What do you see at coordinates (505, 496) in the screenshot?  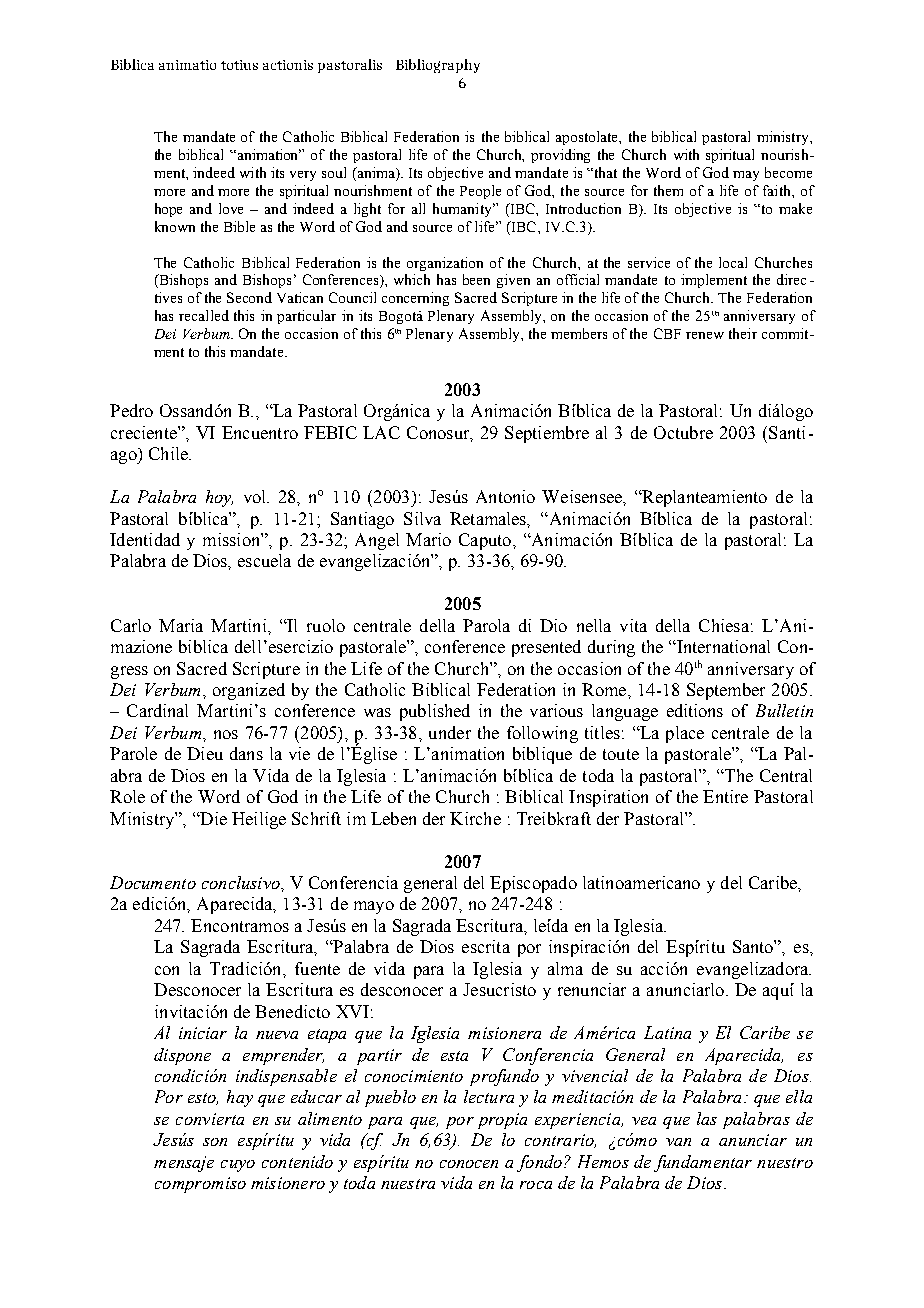 I see `Antonio` at bounding box center [505, 496].
